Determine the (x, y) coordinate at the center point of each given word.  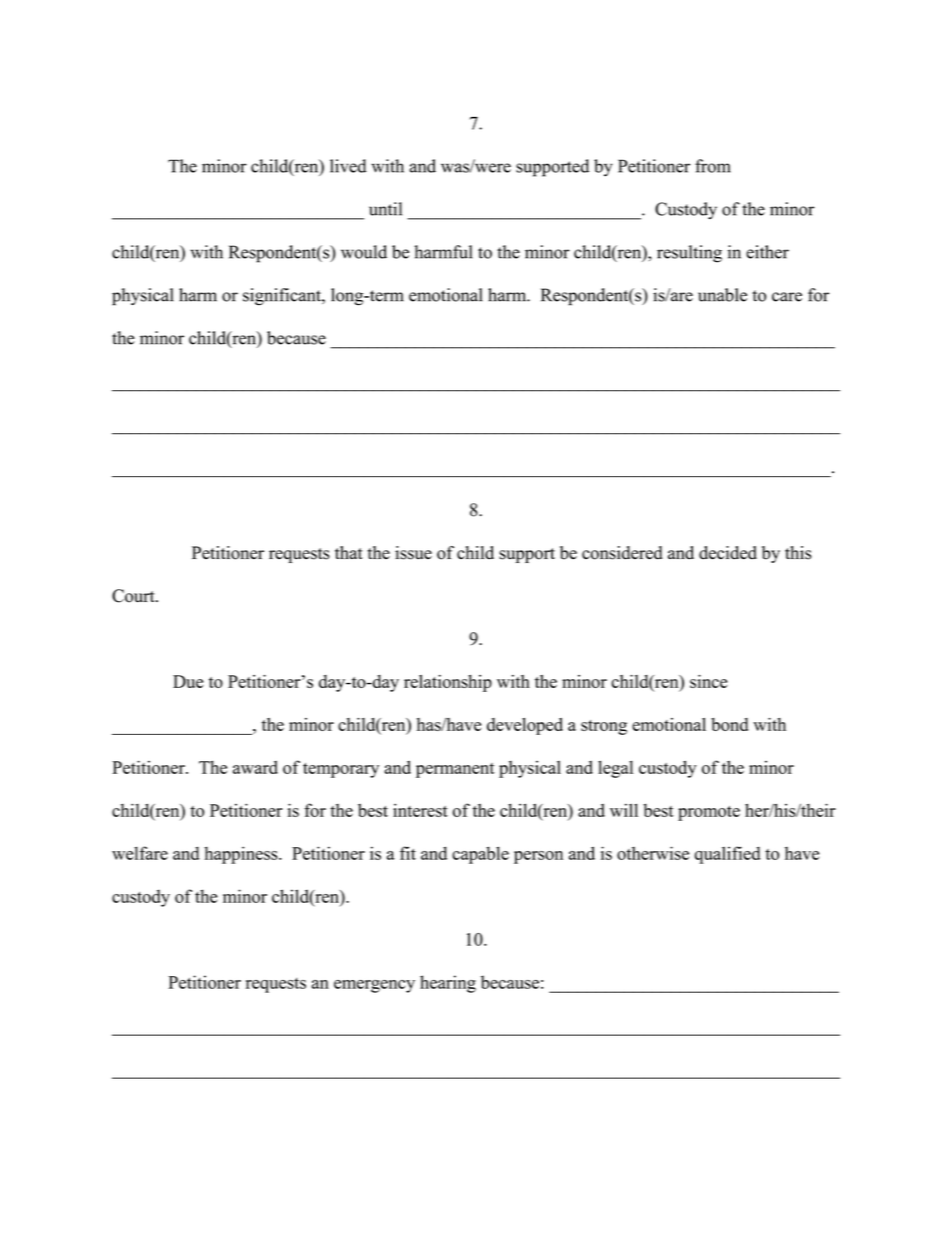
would (364, 252)
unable (722, 295)
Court (134, 596)
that (349, 552)
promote (709, 813)
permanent (455, 770)
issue (413, 553)
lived (348, 166)
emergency (374, 986)
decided (728, 553)
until (385, 209)
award (255, 767)
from (713, 166)
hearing (448, 984)
